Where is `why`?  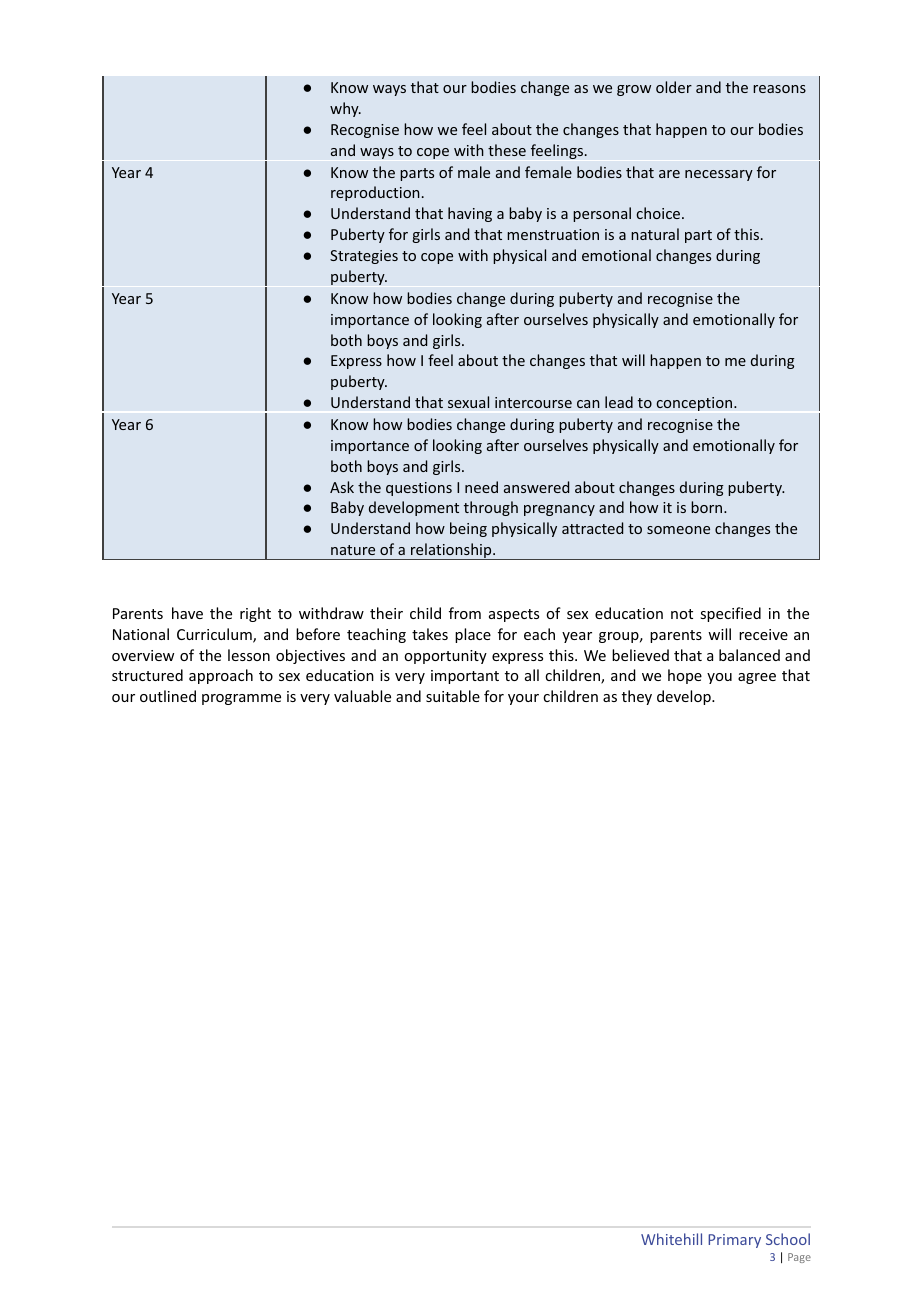 why is located at coordinates (345, 109).
